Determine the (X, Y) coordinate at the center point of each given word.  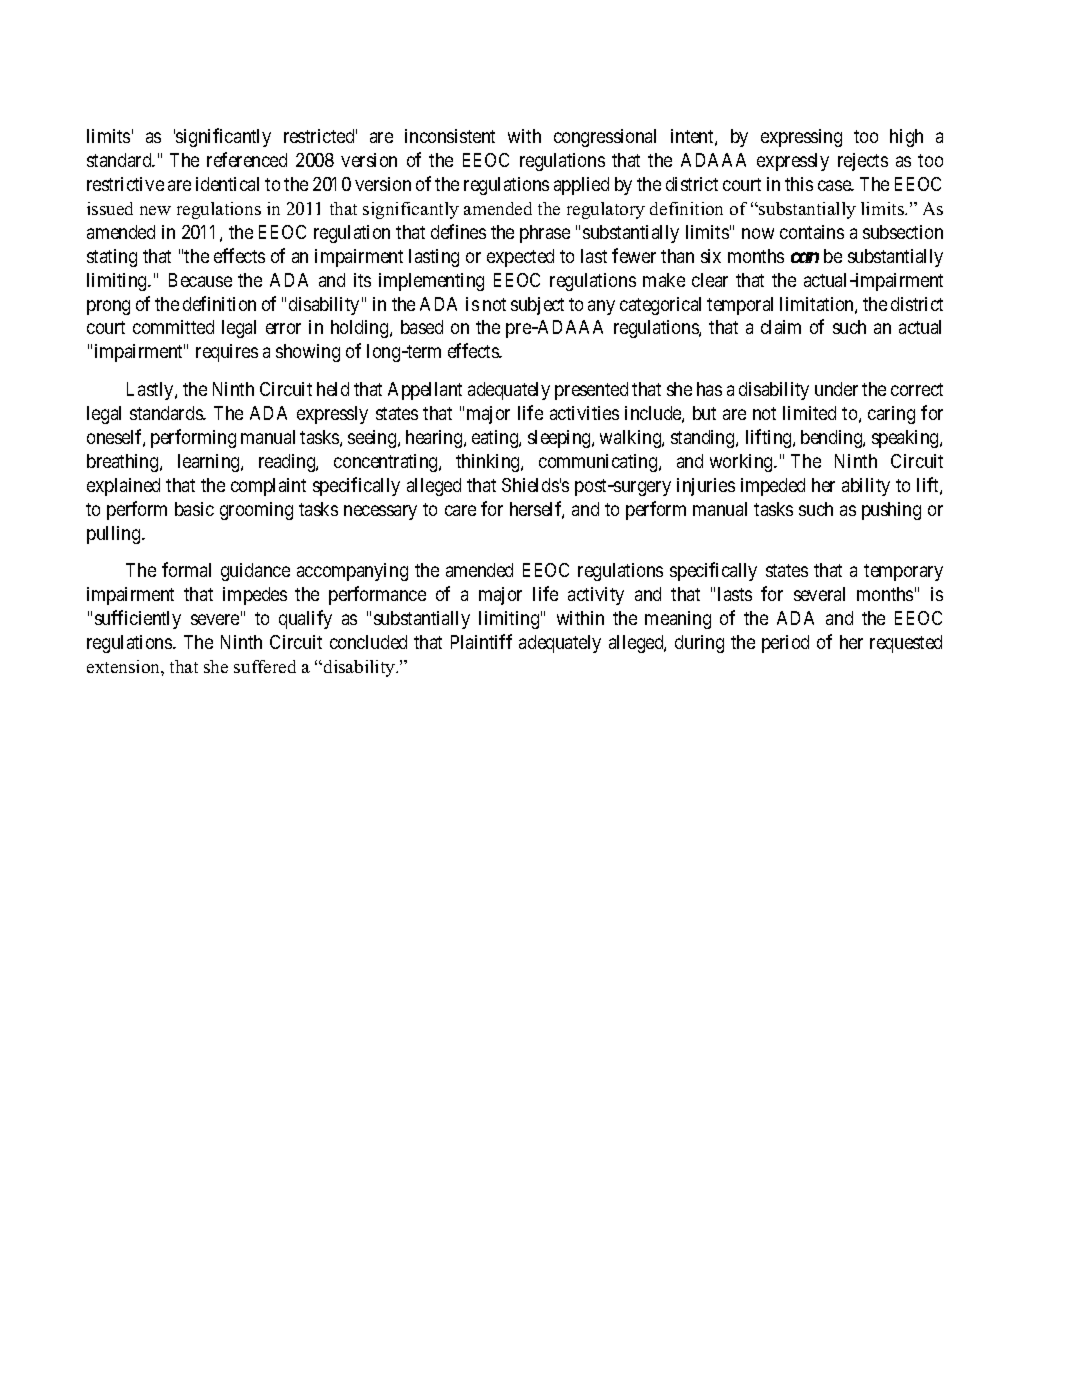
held (333, 389)
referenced (247, 159)
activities (584, 413)
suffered (265, 666)
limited (809, 413)
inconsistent (450, 136)
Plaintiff (481, 641)
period (785, 644)
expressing (801, 138)
